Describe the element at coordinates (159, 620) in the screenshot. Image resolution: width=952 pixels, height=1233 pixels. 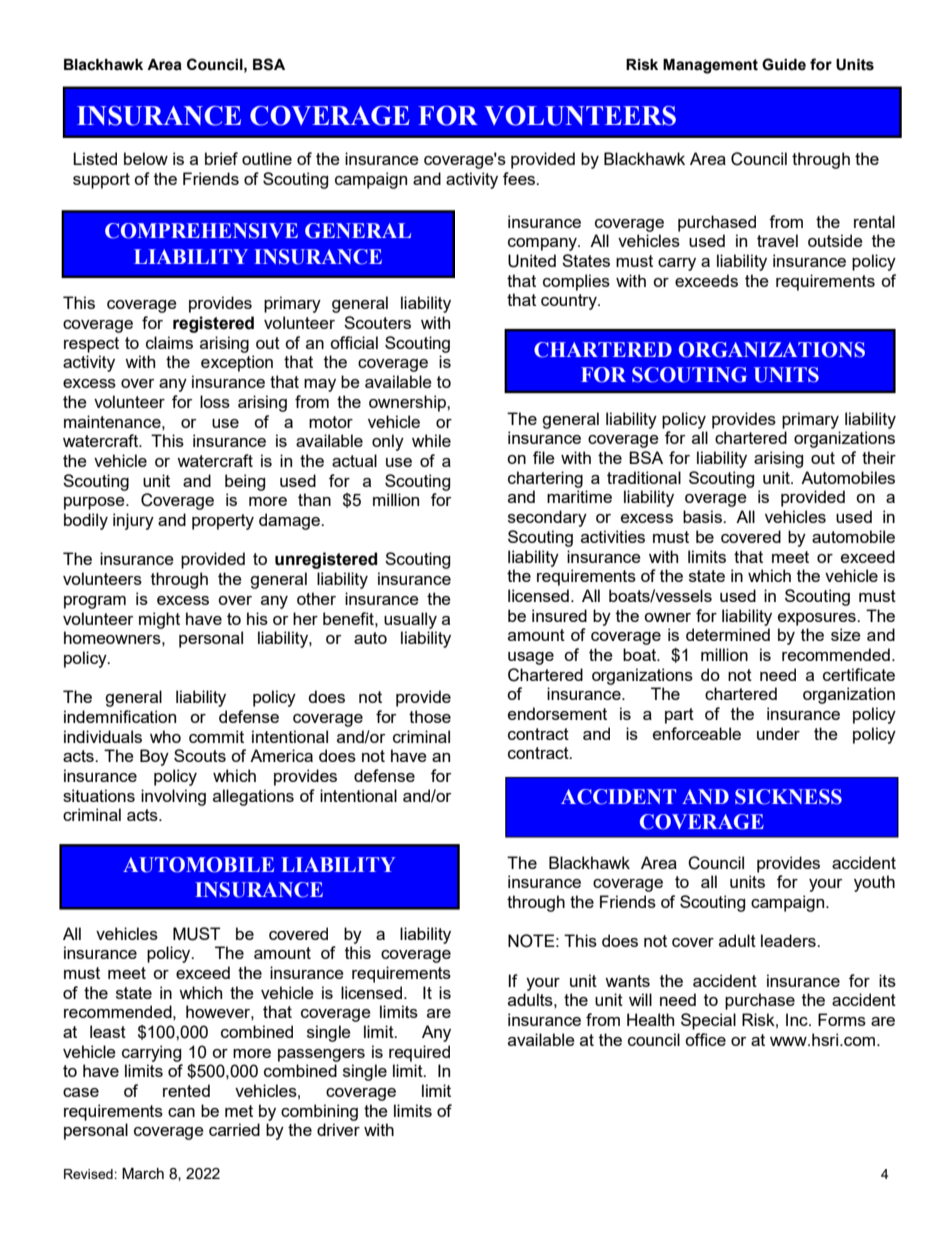
I see `might` at that location.
